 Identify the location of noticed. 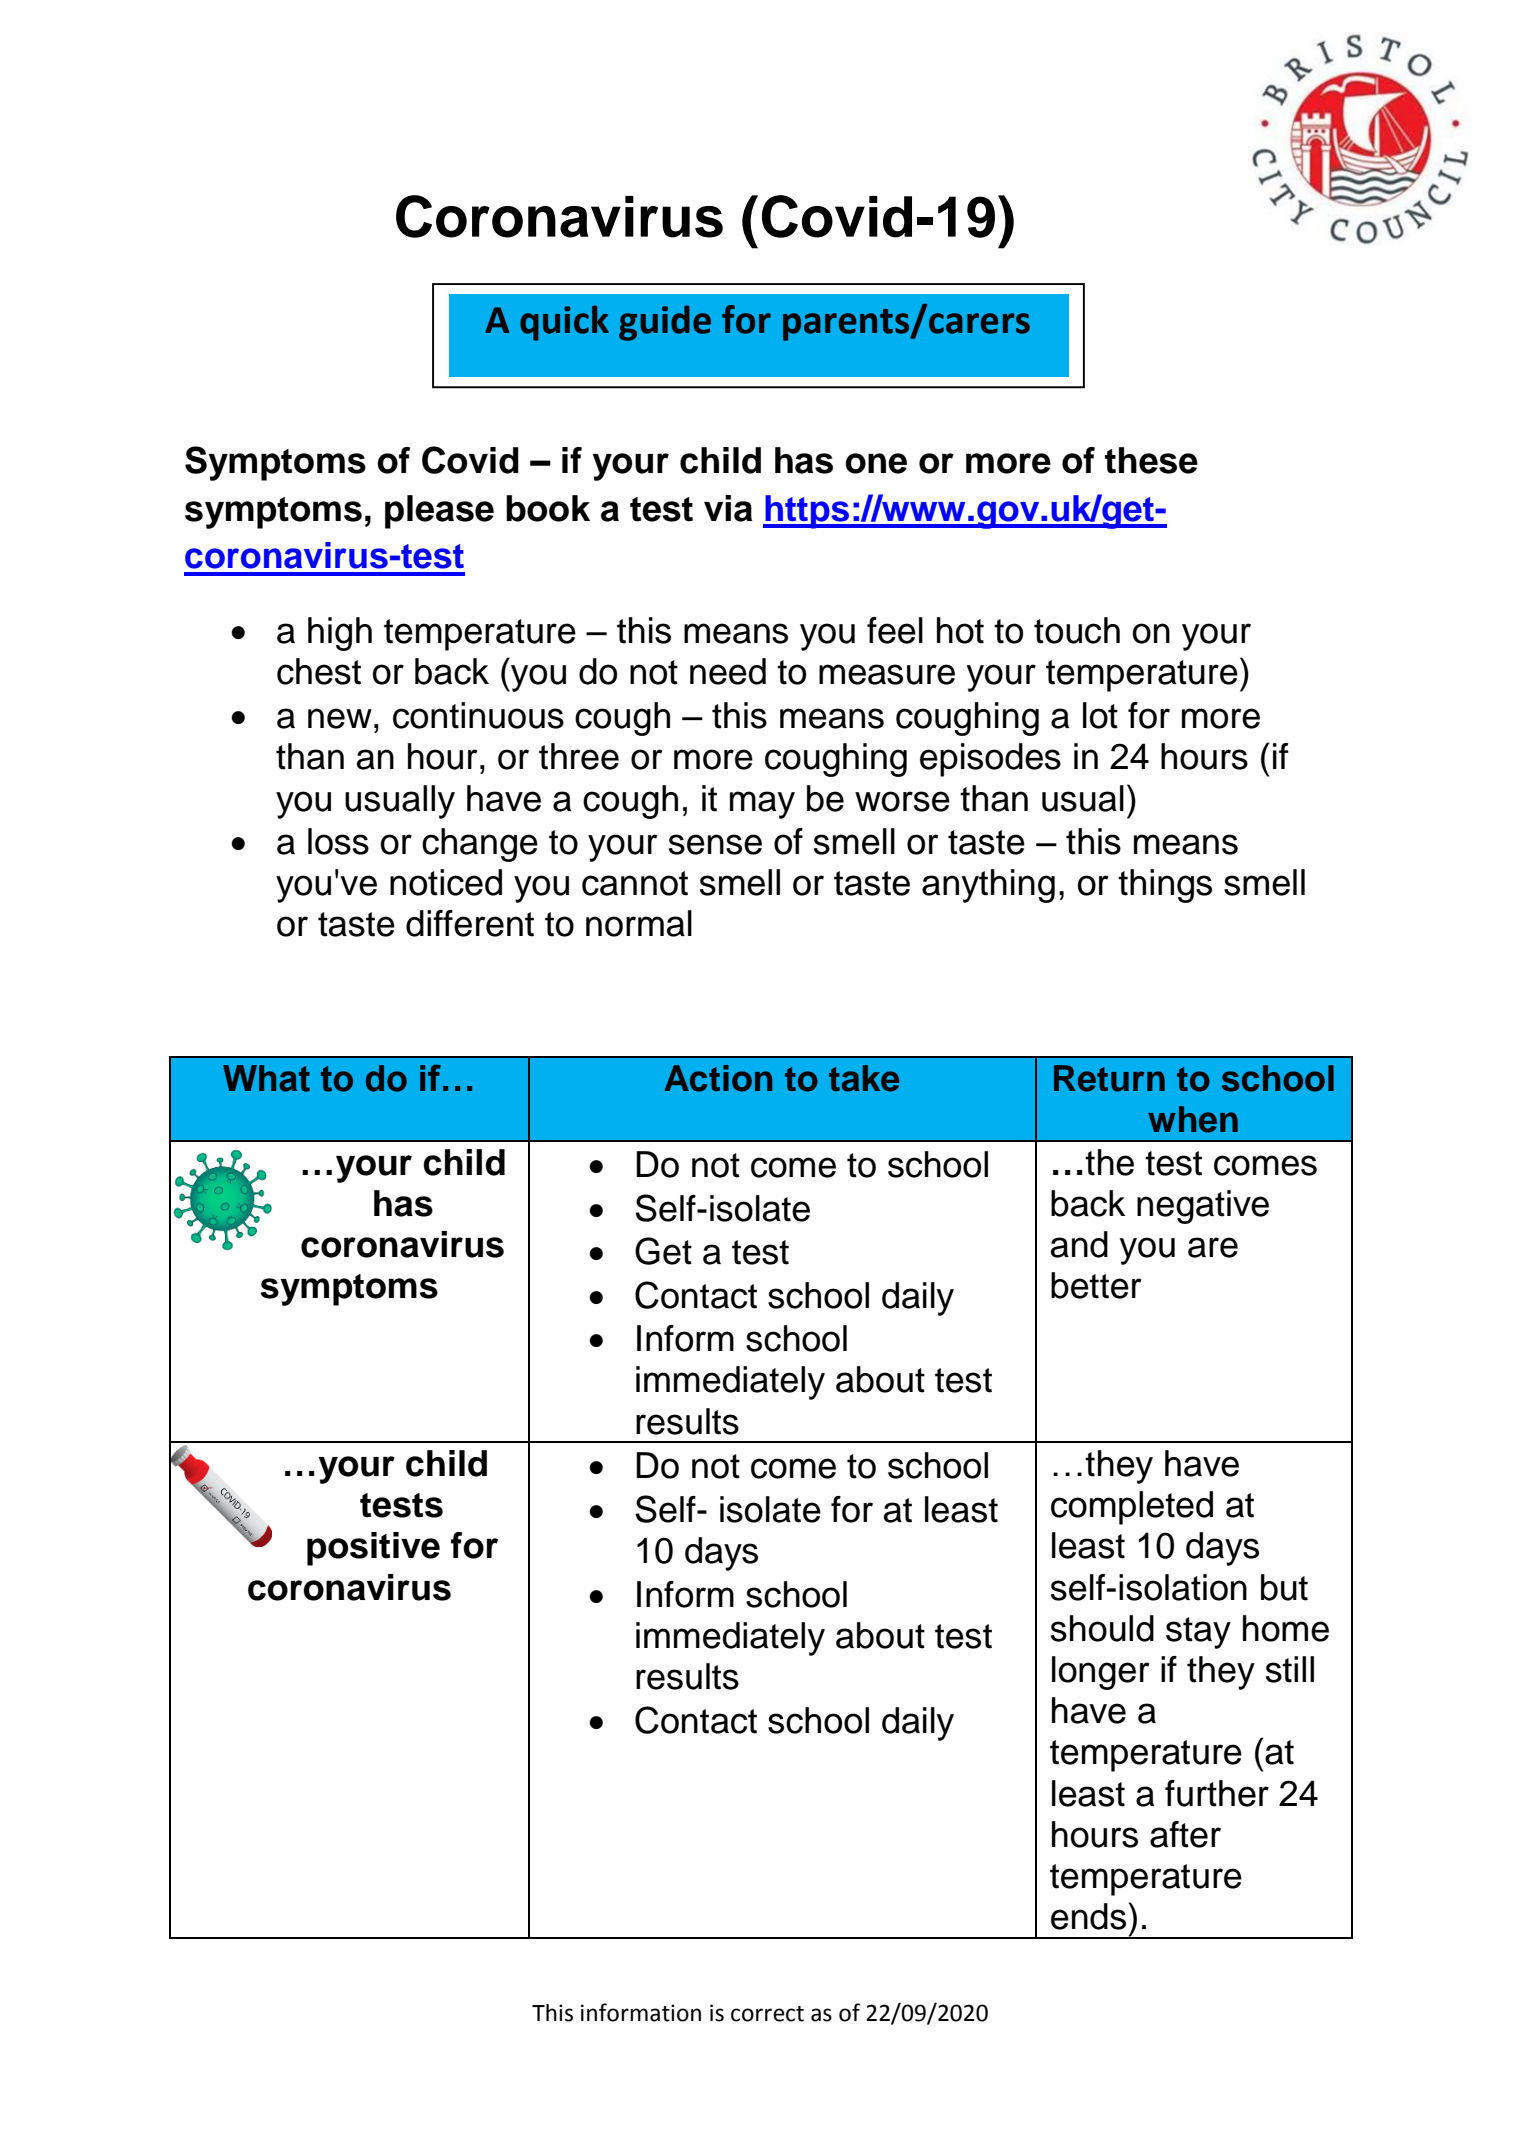
(446, 882).
